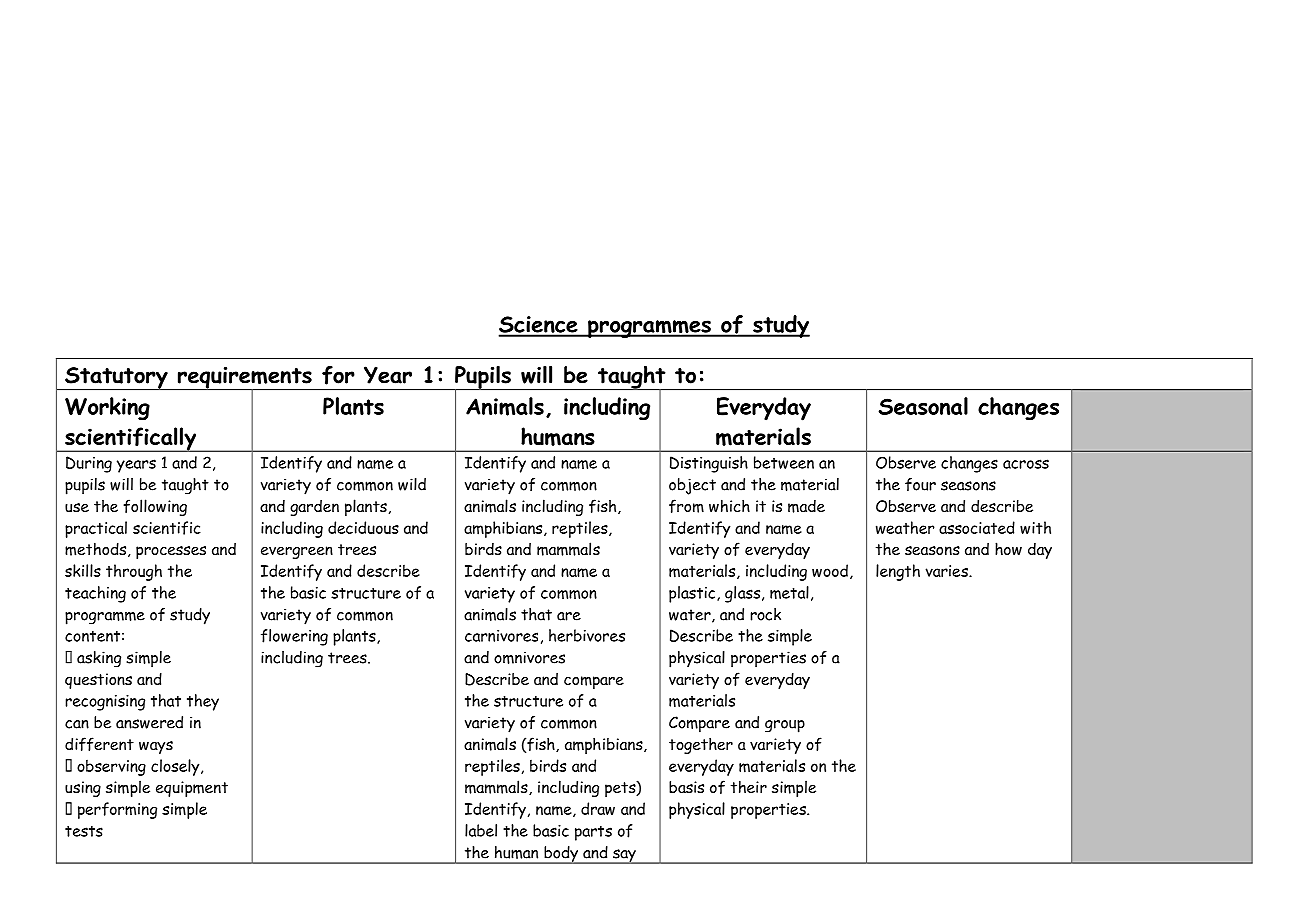  Describe the element at coordinates (923, 406) in the image. I see `Seasonal` at that location.
